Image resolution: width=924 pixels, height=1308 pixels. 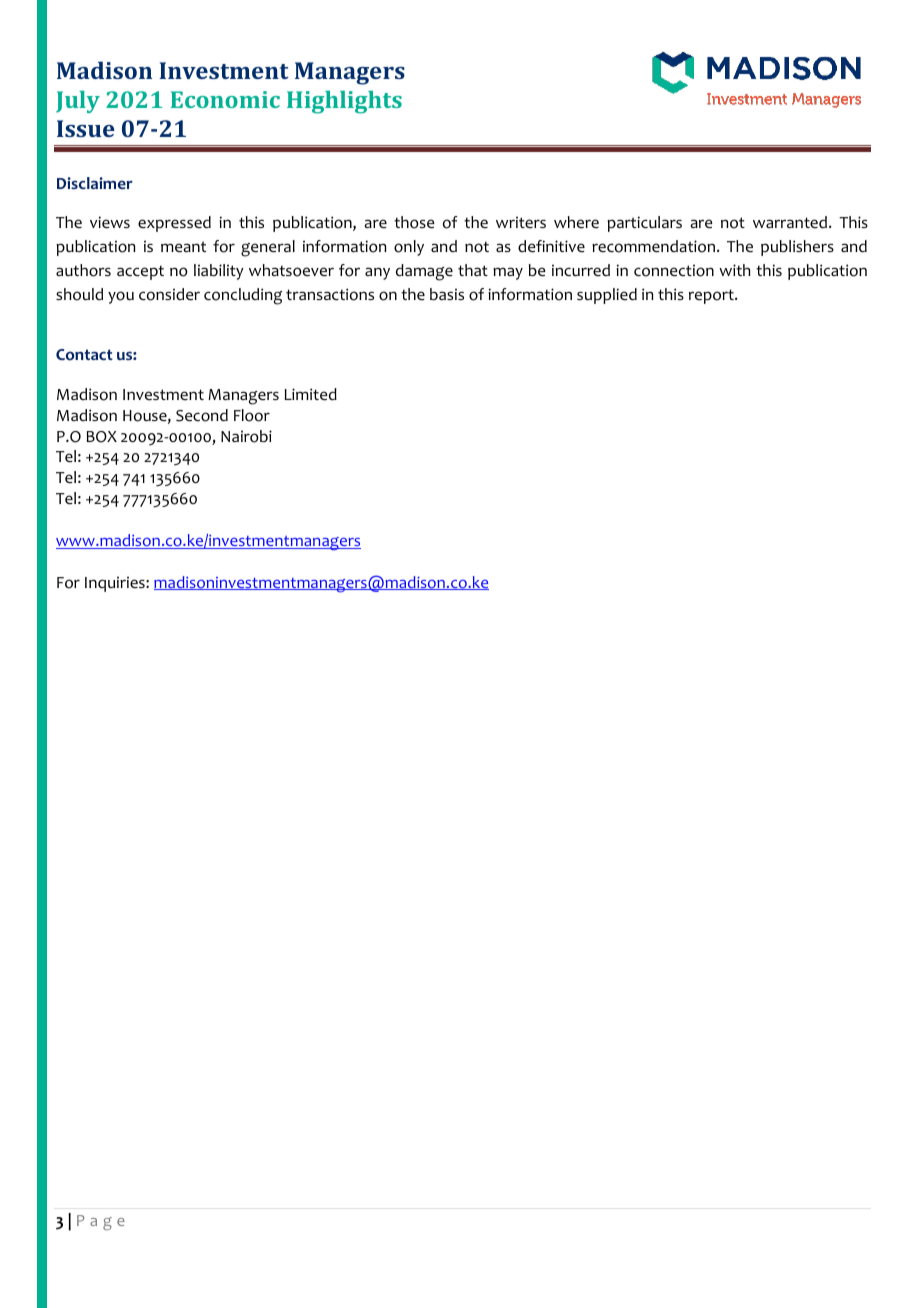 What do you see at coordinates (644, 224) in the image?
I see `particulars` at bounding box center [644, 224].
